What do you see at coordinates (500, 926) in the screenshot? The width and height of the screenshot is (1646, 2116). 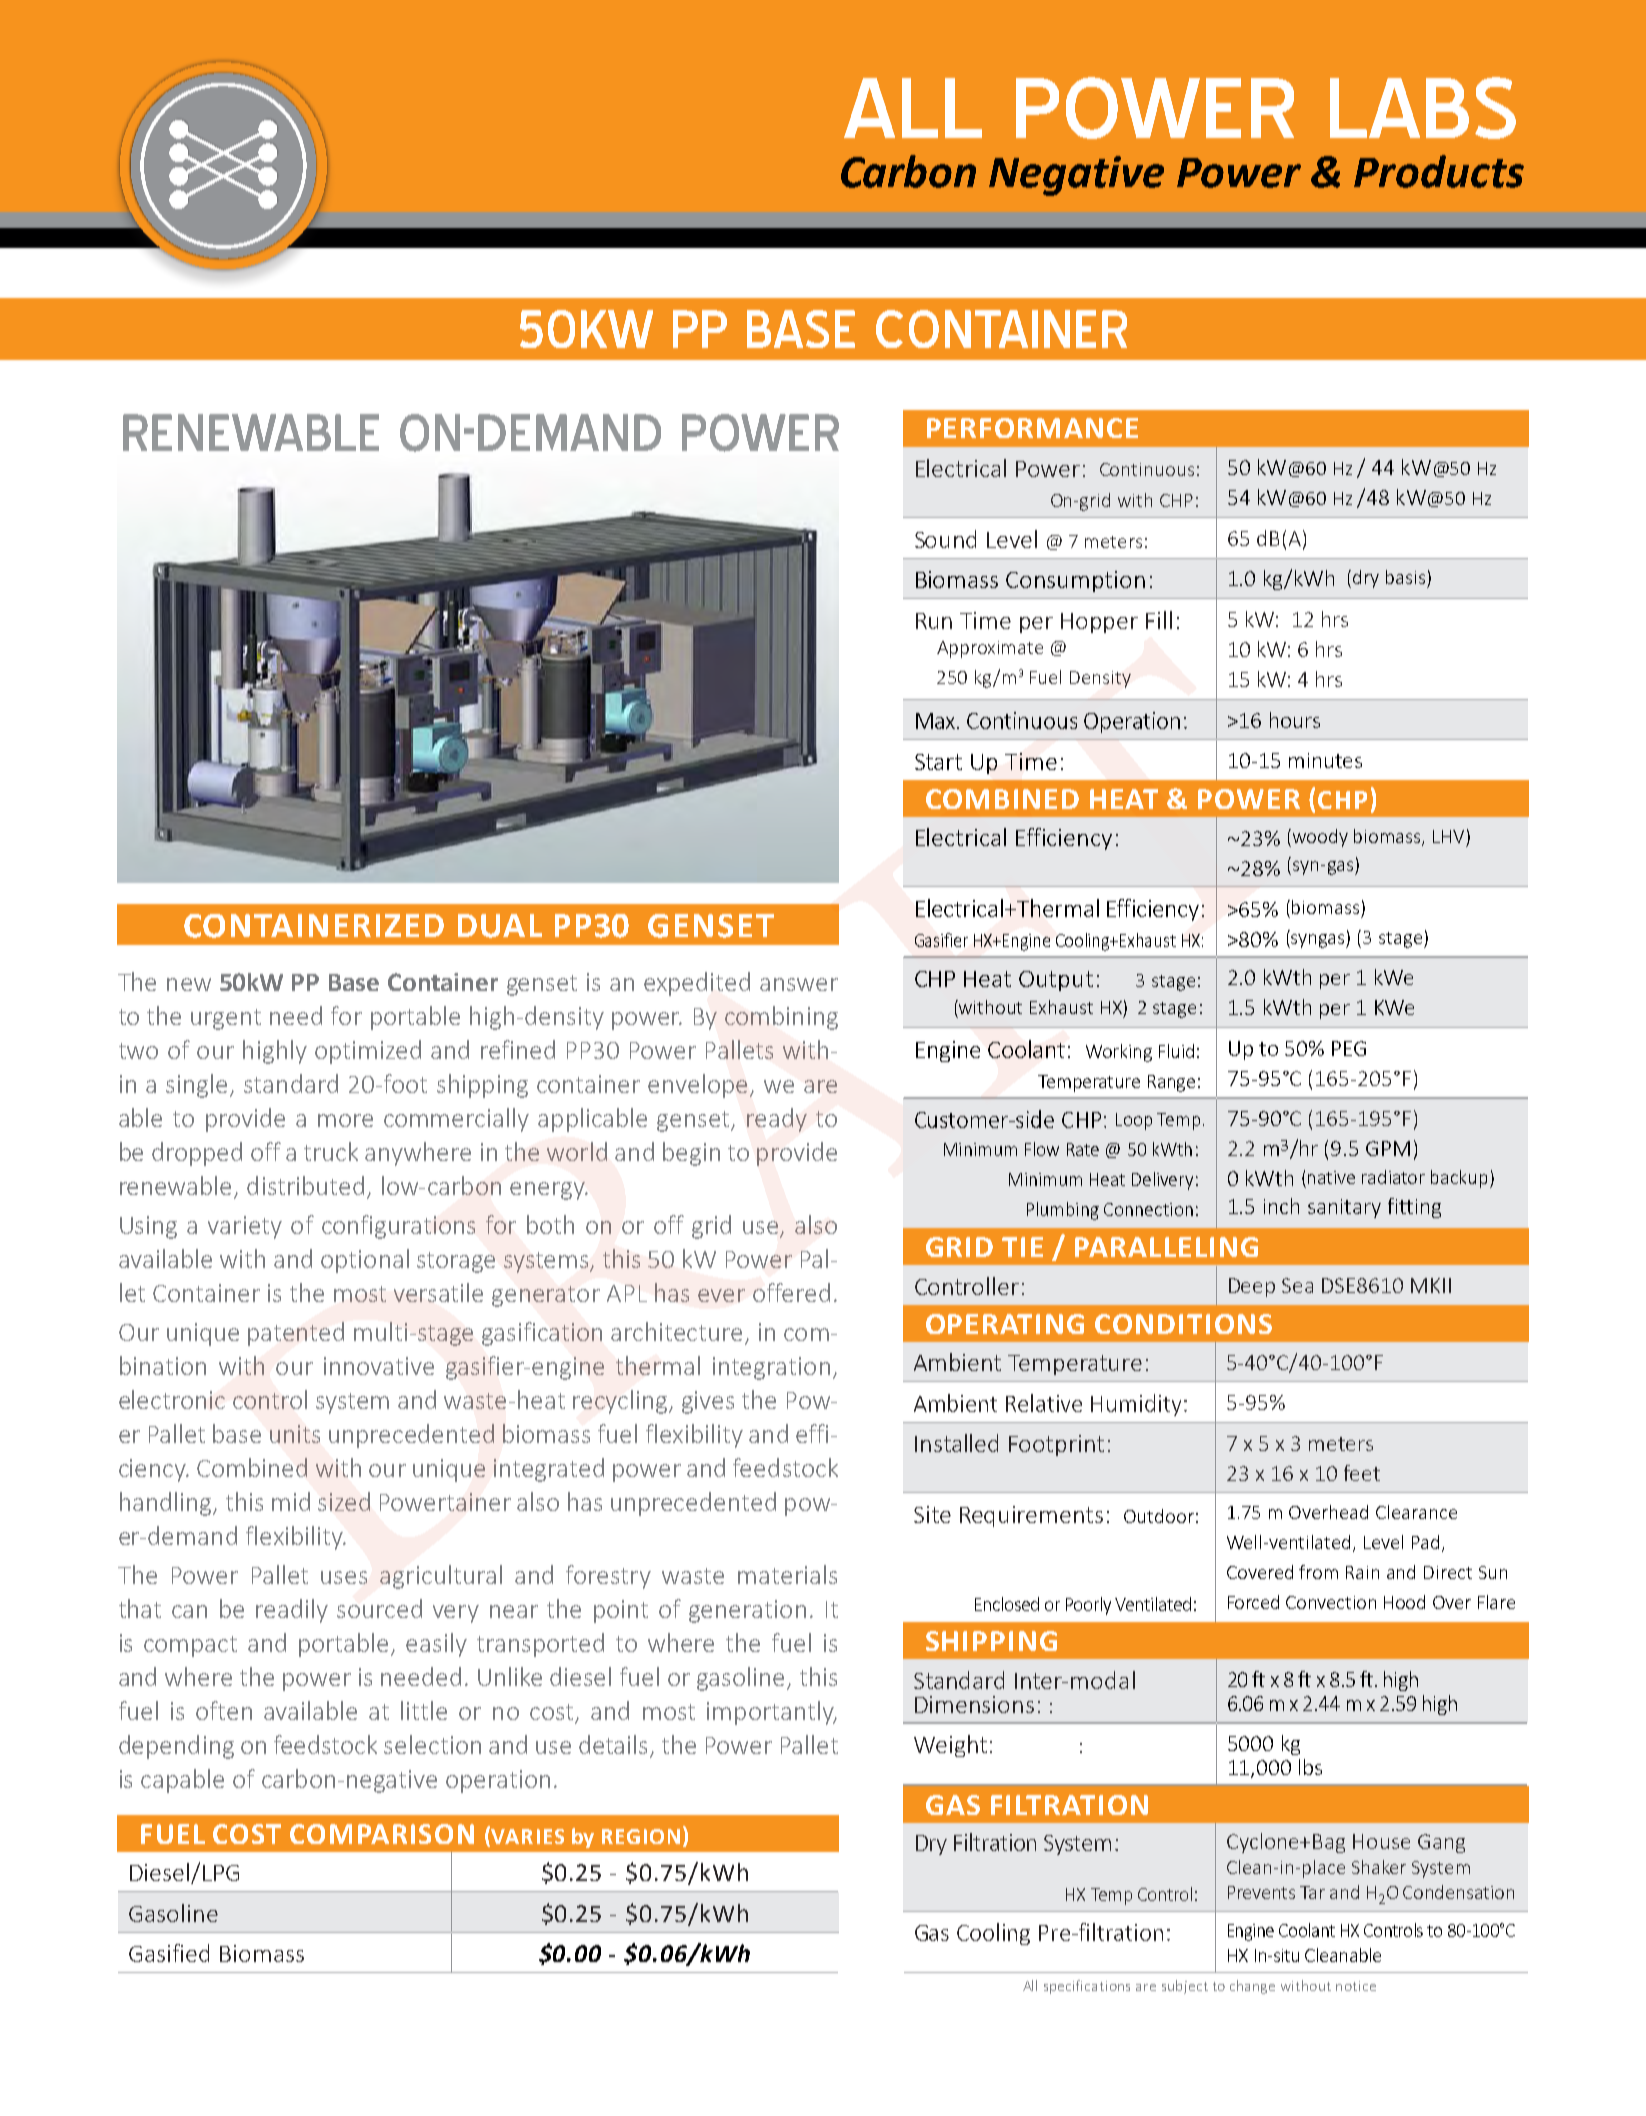 I see `DUAL` at bounding box center [500, 926].
